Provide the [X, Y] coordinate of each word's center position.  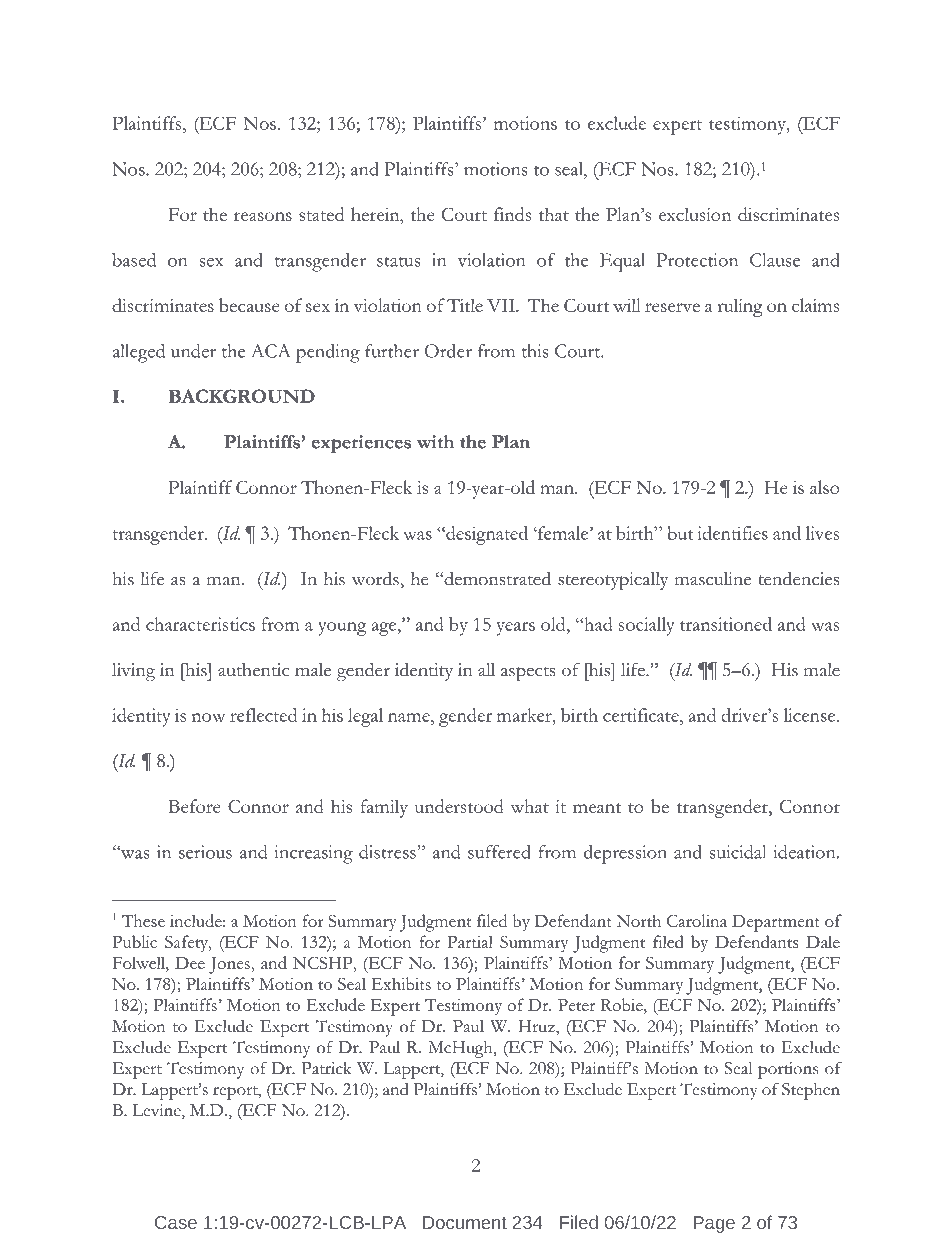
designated [486, 535]
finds [513, 214]
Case [176, 1222]
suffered [499, 852]
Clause [775, 260]
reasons [263, 216]
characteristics [200, 624]
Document [465, 1222]
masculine [713, 579]
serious [205, 852]
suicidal [738, 852]
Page [714, 1224]
